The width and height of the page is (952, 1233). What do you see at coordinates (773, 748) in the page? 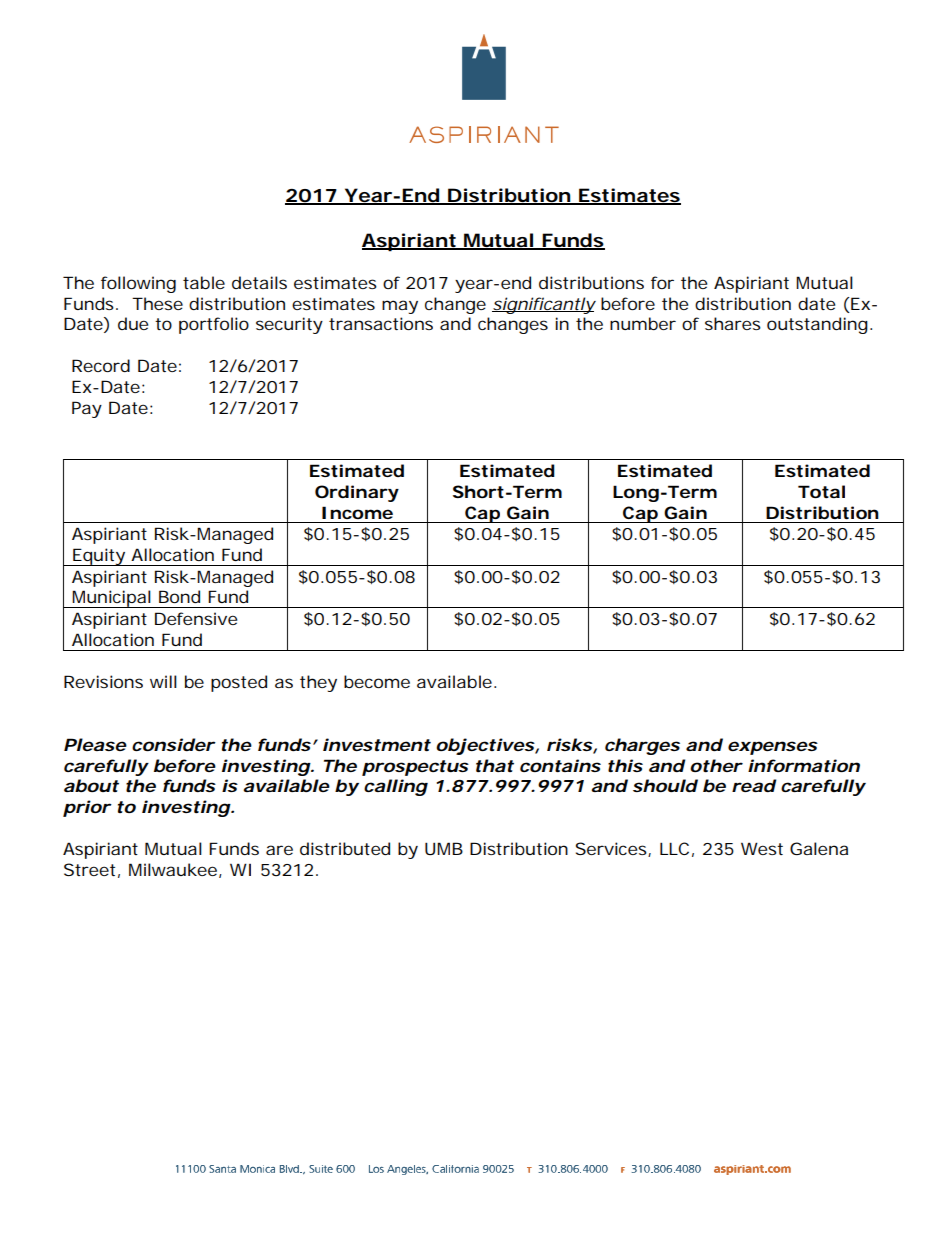
I see `expenses` at bounding box center [773, 748].
